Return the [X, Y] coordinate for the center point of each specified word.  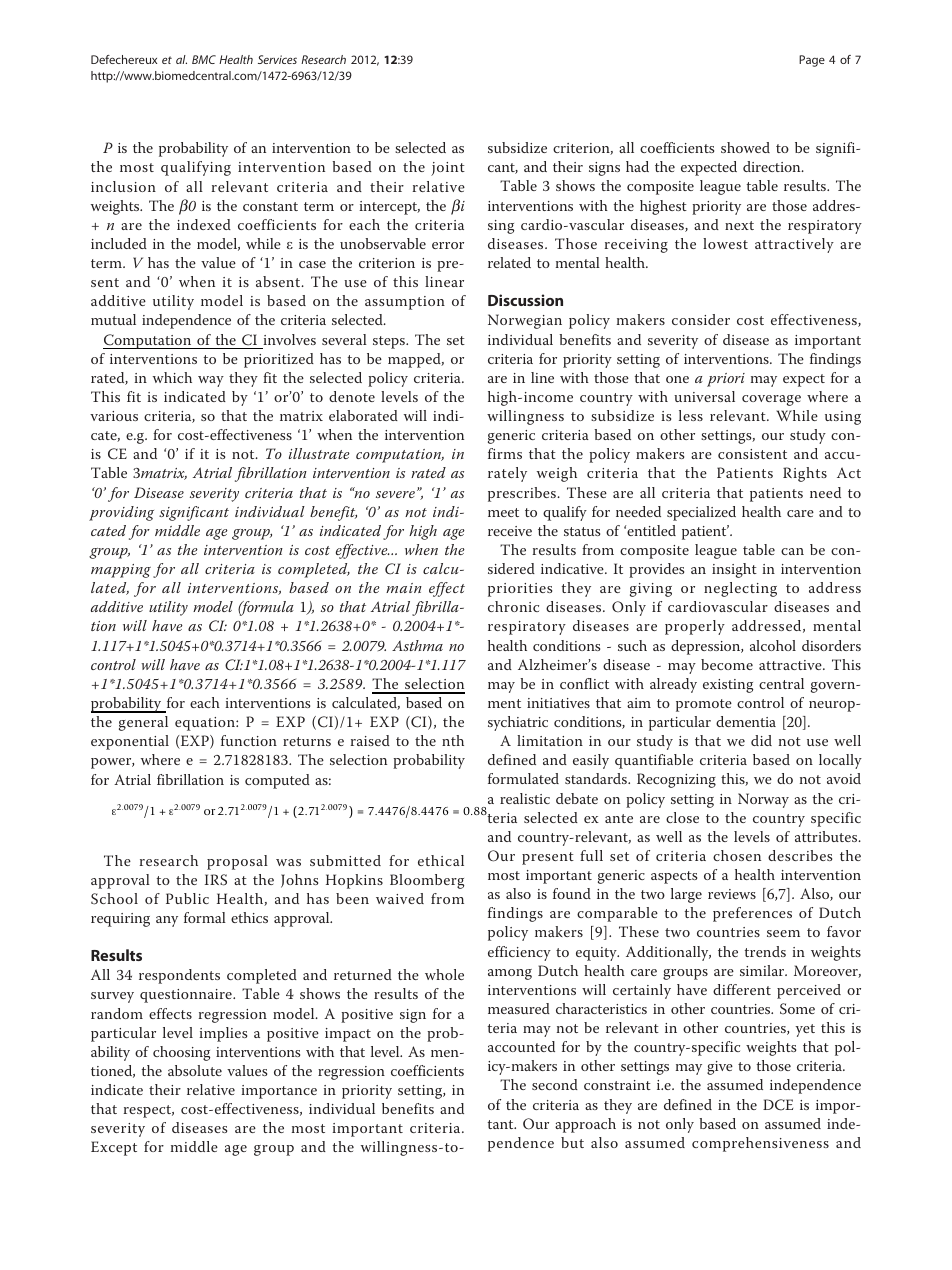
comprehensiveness [760, 1144]
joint [448, 169]
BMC [204, 59]
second [555, 1084]
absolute [195, 1070]
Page [812, 61]
